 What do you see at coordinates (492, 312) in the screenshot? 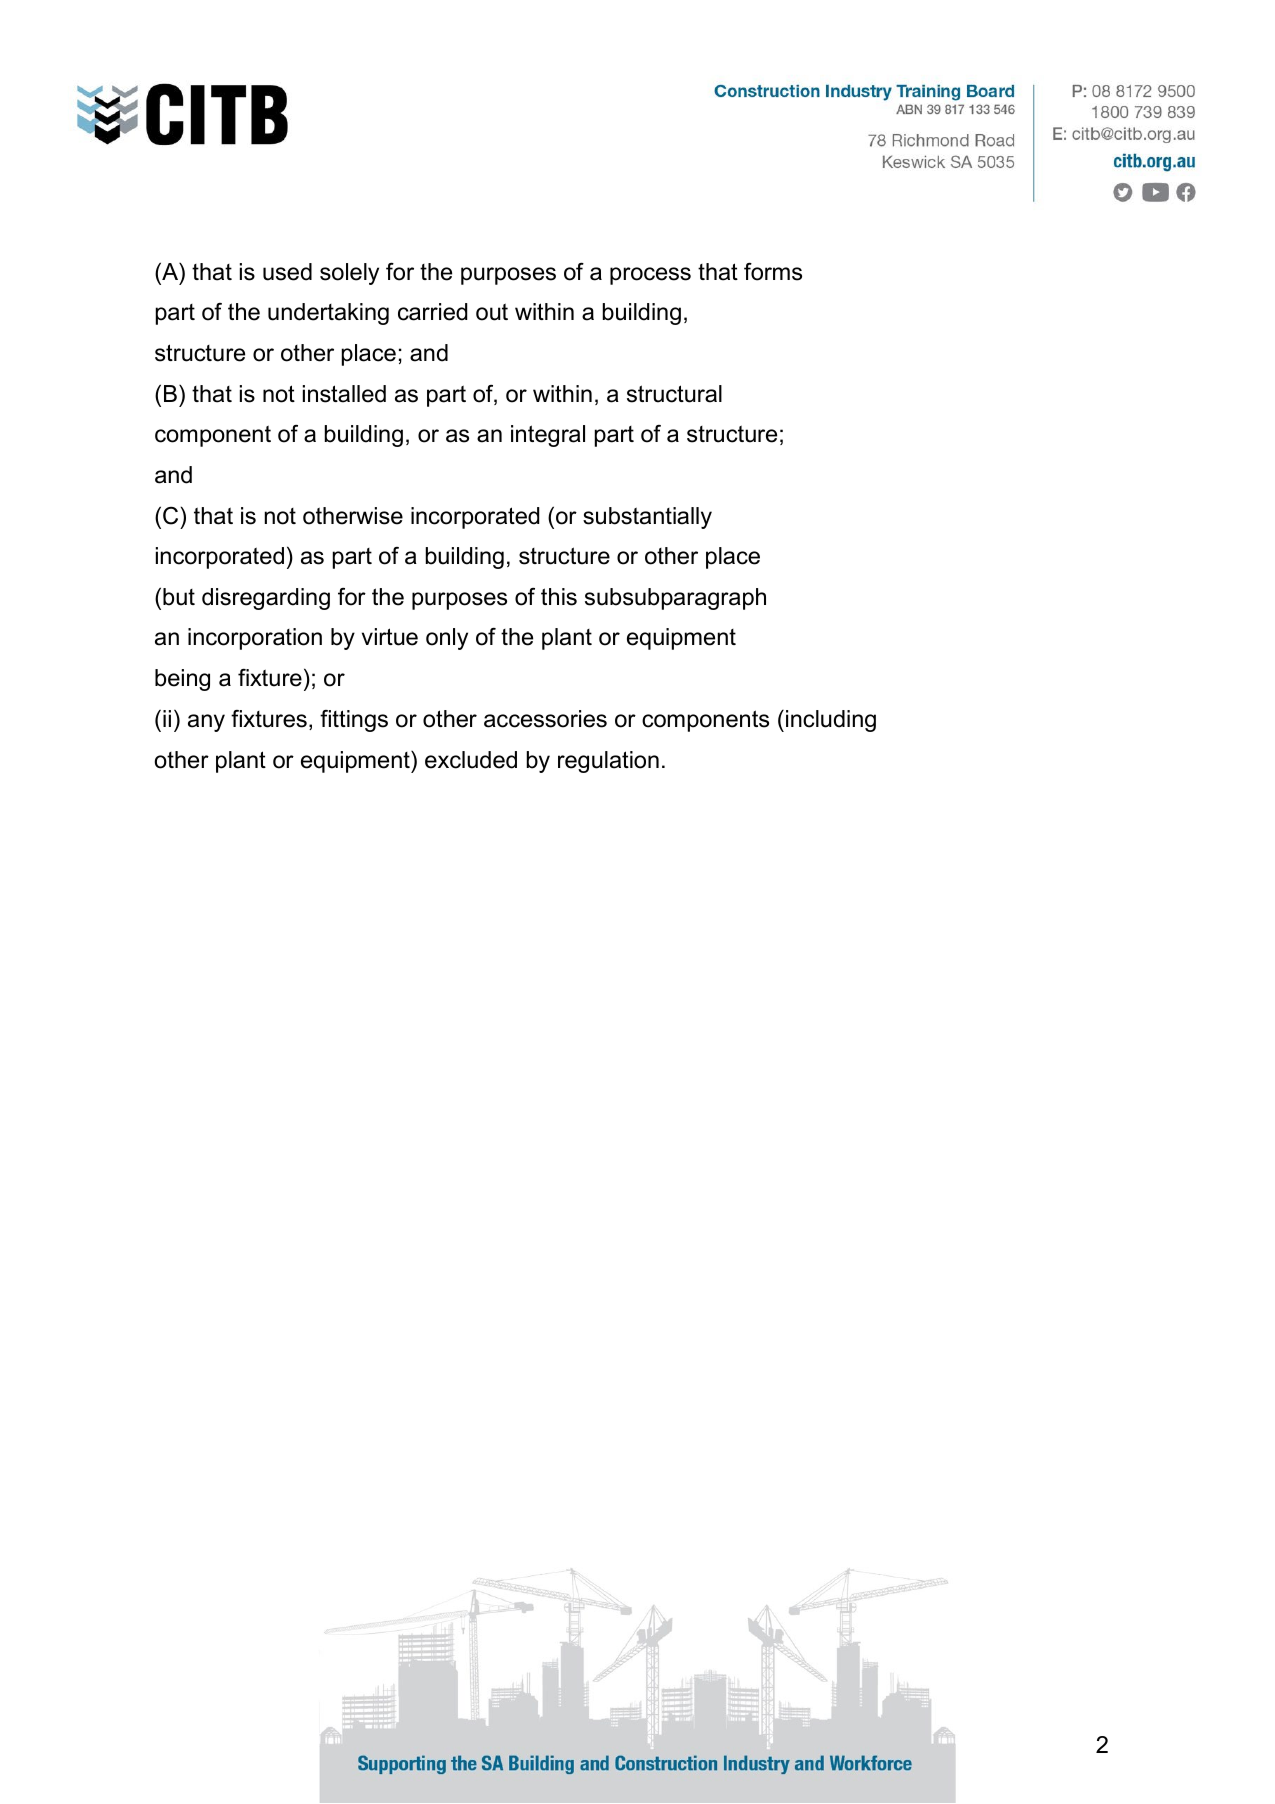
I see `out` at bounding box center [492, 312].
